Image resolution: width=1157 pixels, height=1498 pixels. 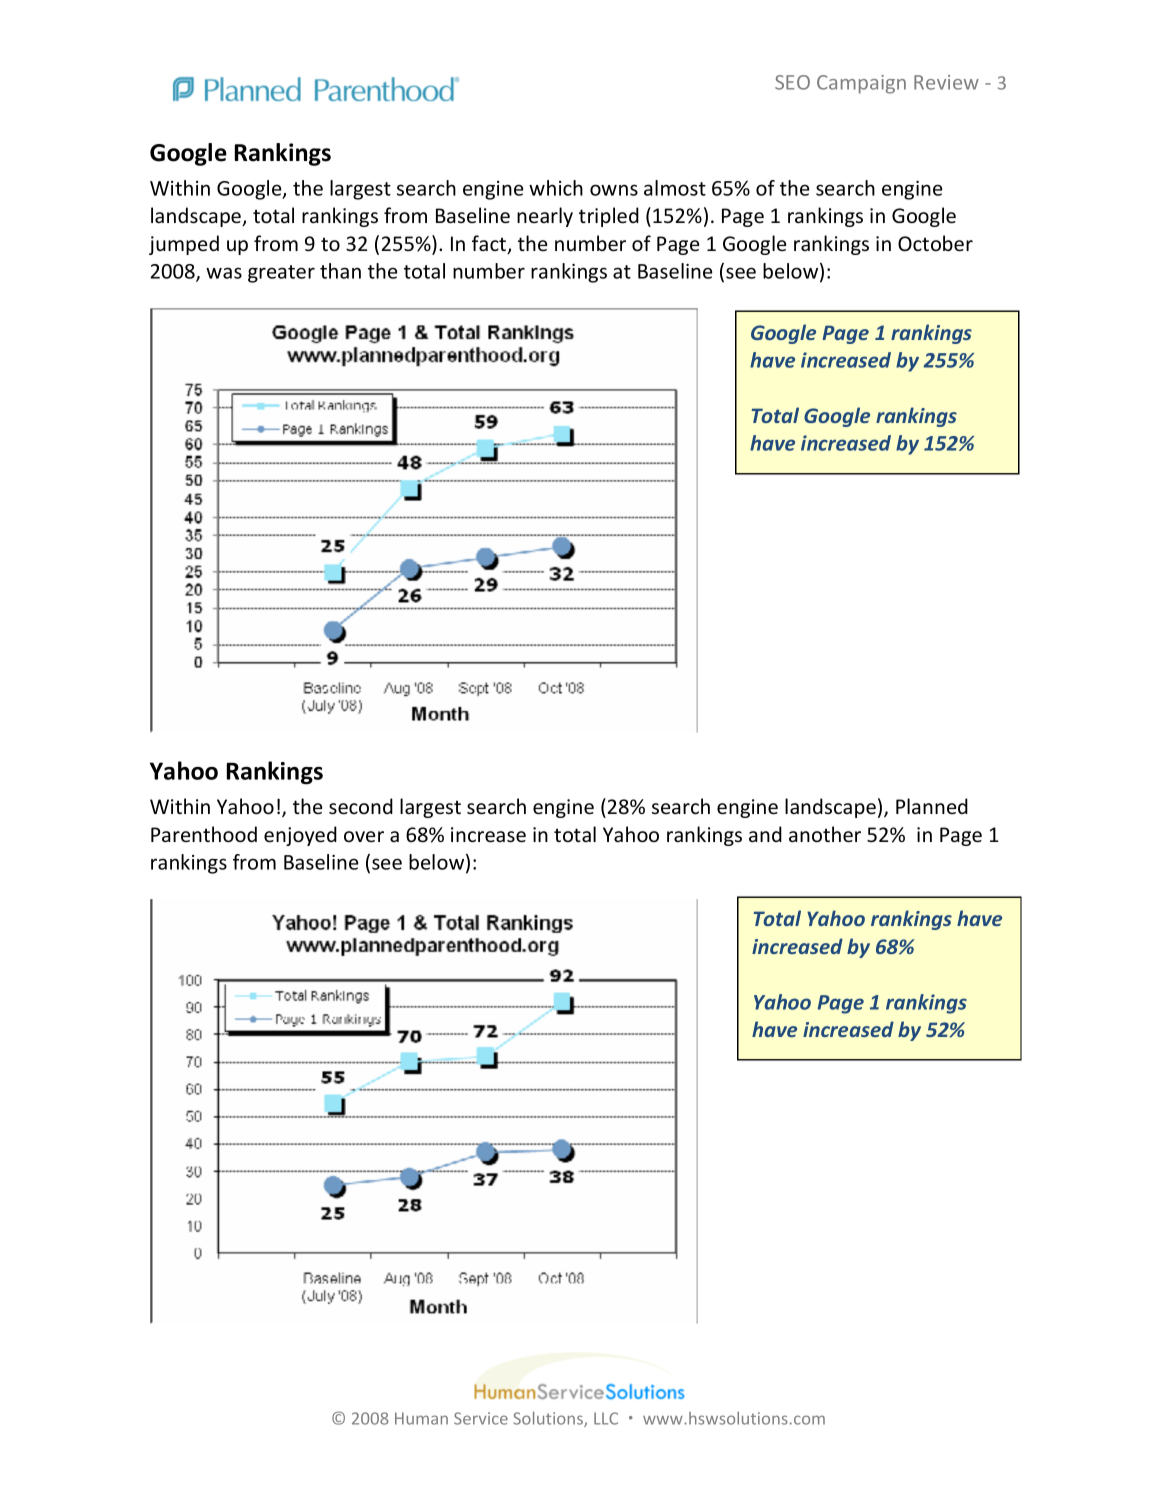 What do you see at coordinates (184, 245) in the screenshot?
I see `jumped` at bounding box center [184, 245].
